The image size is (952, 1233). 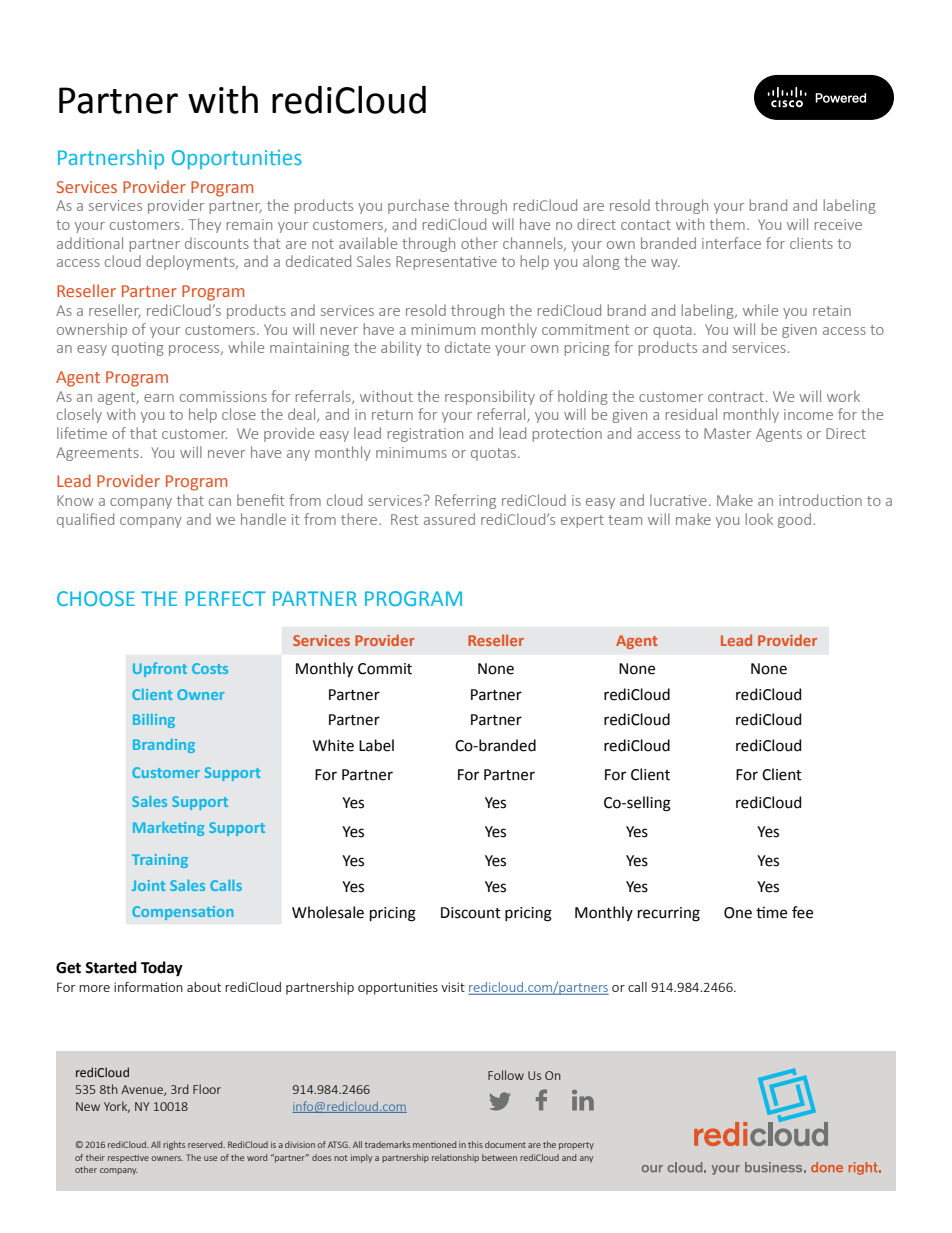 I want to click on look, so click(x=759, y=519).
